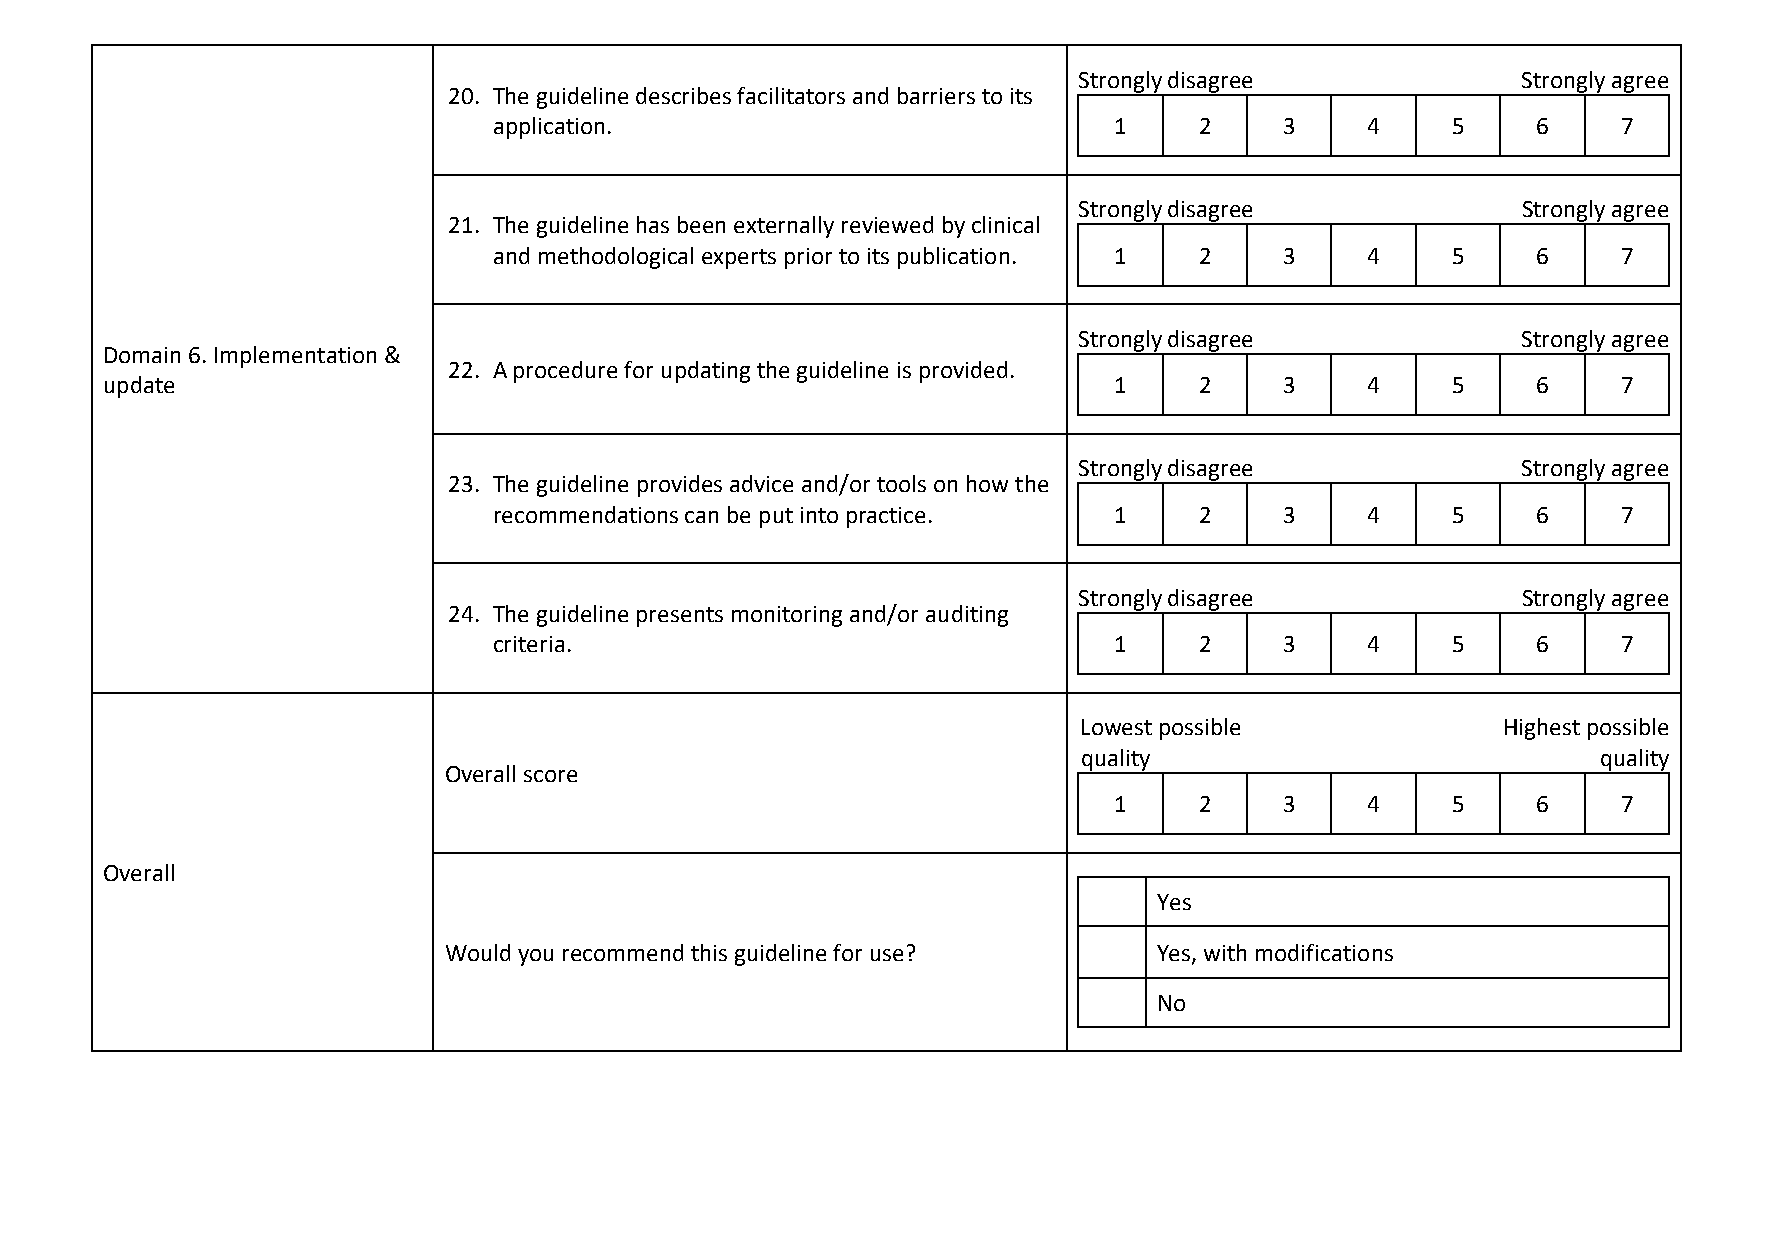  What do you see at coordinates (478, 952) in the screenshot?
I see `Would` at bounding box center [478, 952].
